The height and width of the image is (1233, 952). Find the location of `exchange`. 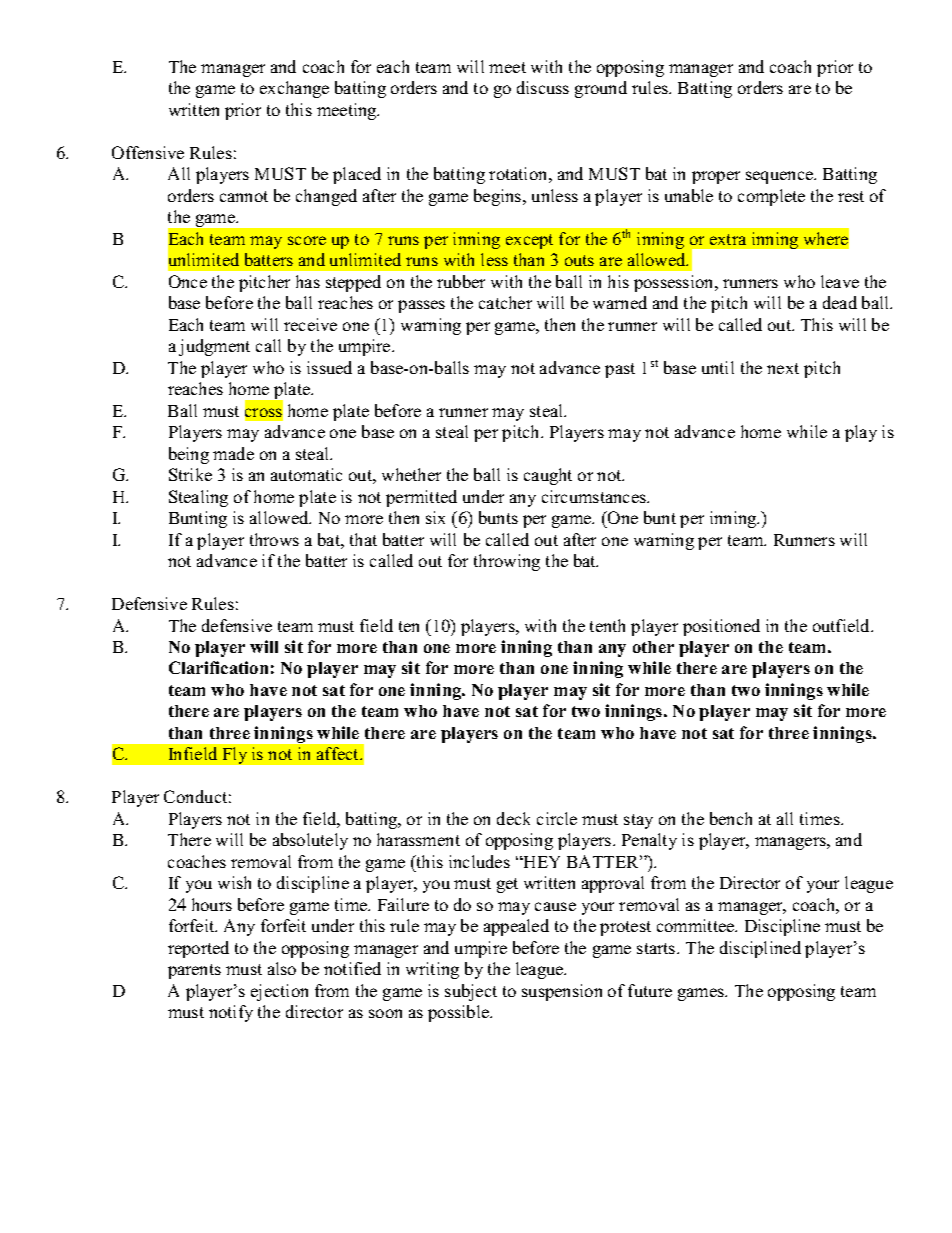

exchange is located at coordinates (294, 89).
